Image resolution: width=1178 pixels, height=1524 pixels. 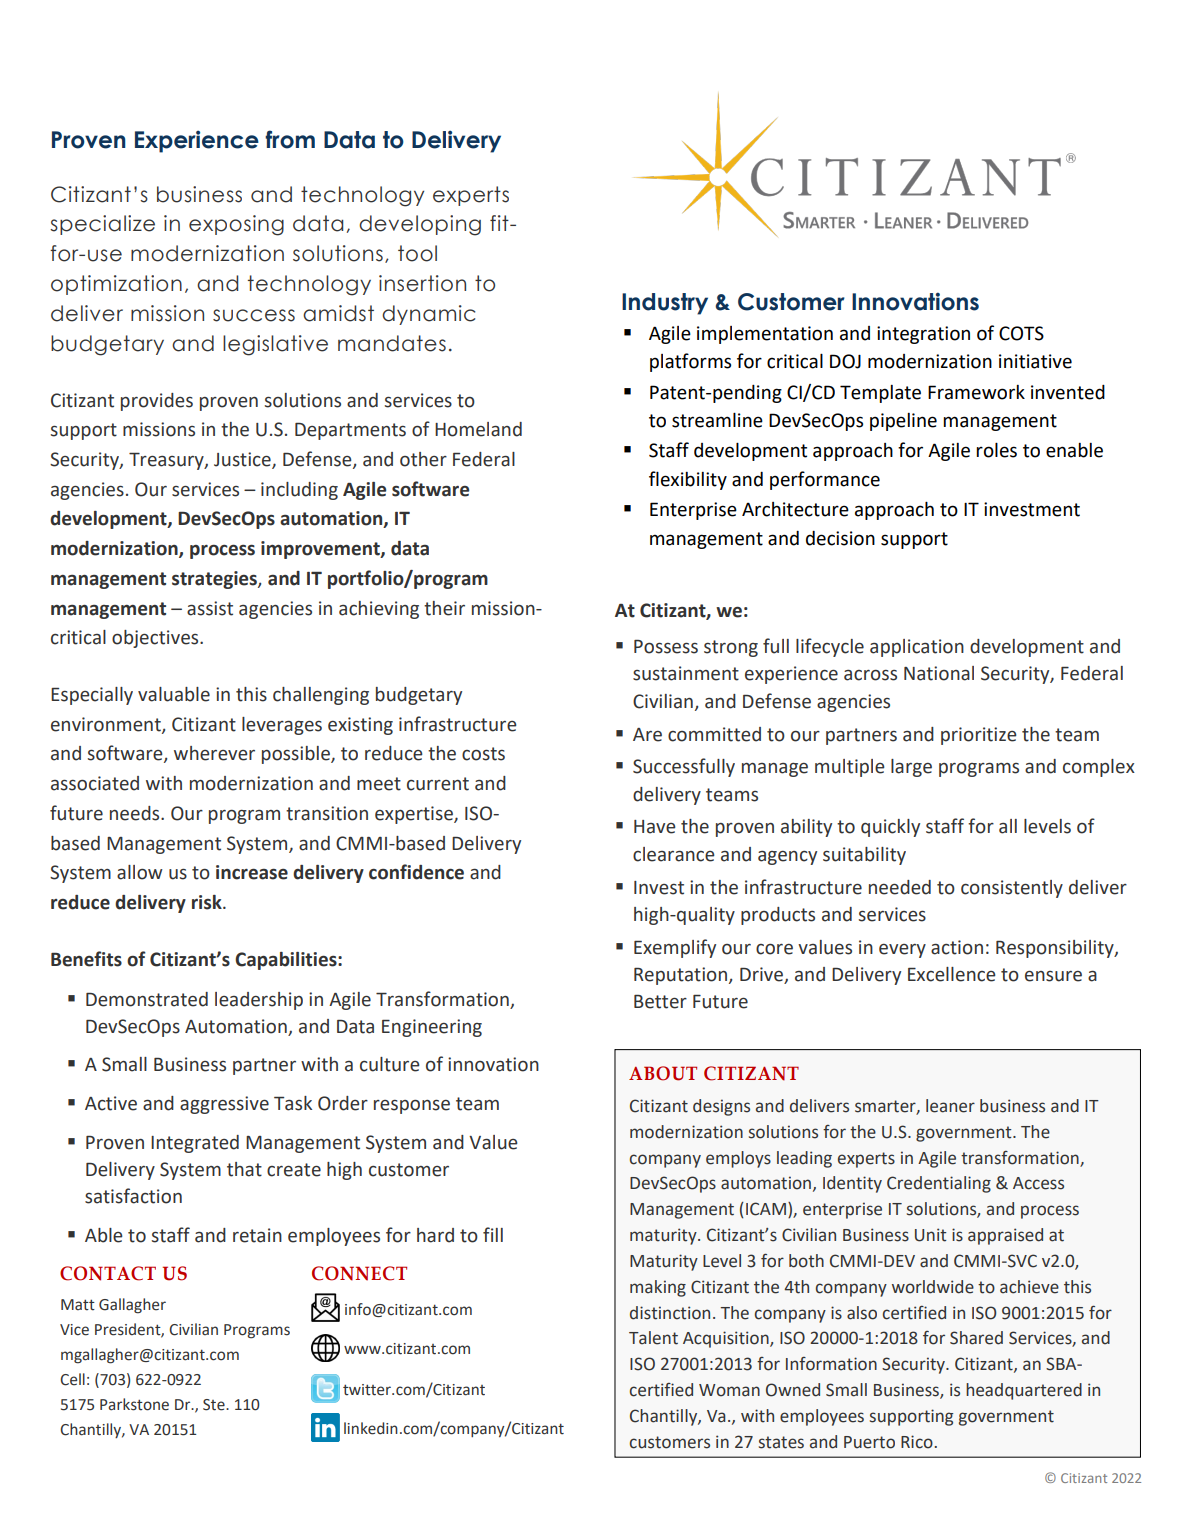 What do you see at coordinates (478, 429) in the screenshot?
I see `Homeland` at bounding box center [478, 429].
